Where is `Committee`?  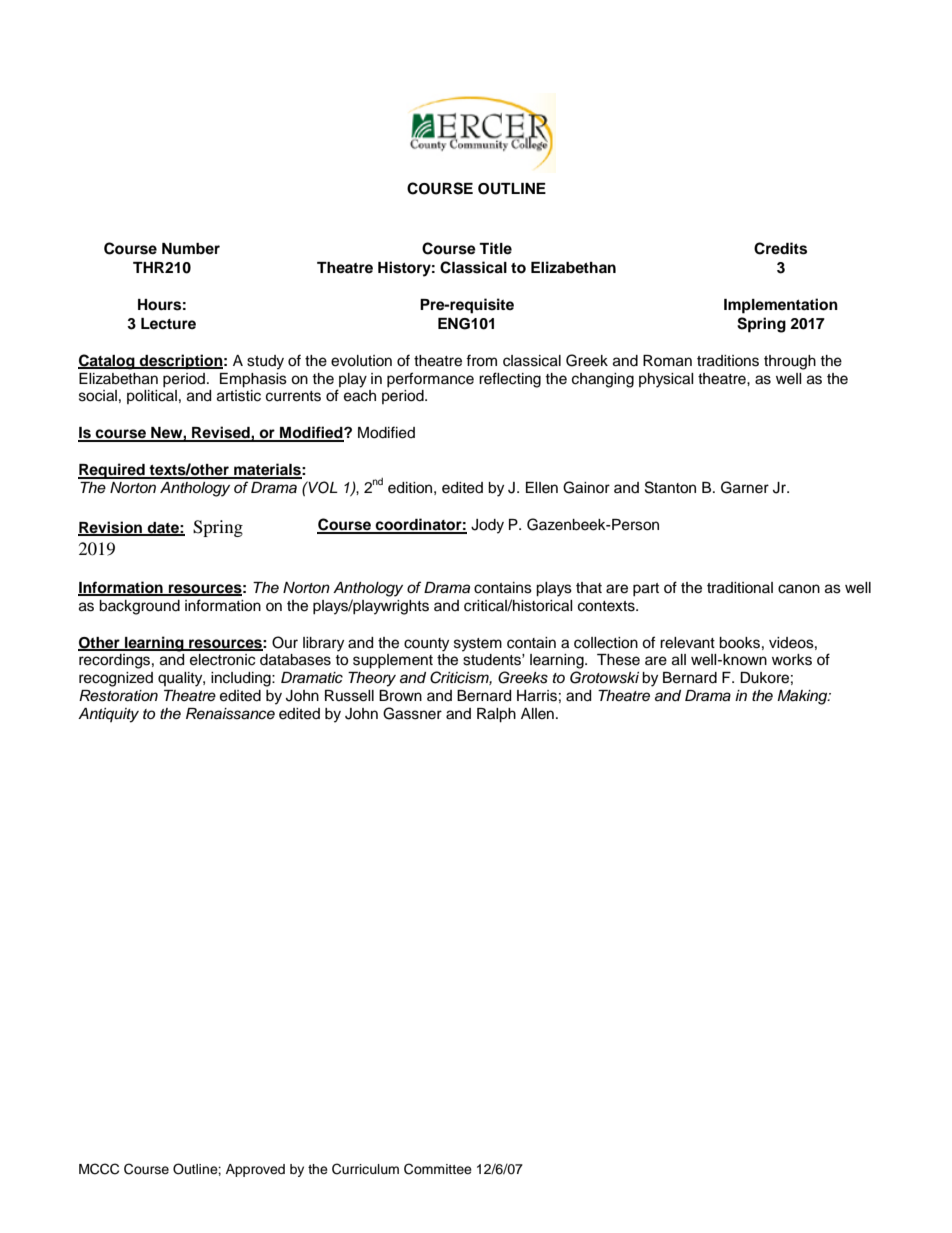
Committee is located at coordinates (438, 1169).
